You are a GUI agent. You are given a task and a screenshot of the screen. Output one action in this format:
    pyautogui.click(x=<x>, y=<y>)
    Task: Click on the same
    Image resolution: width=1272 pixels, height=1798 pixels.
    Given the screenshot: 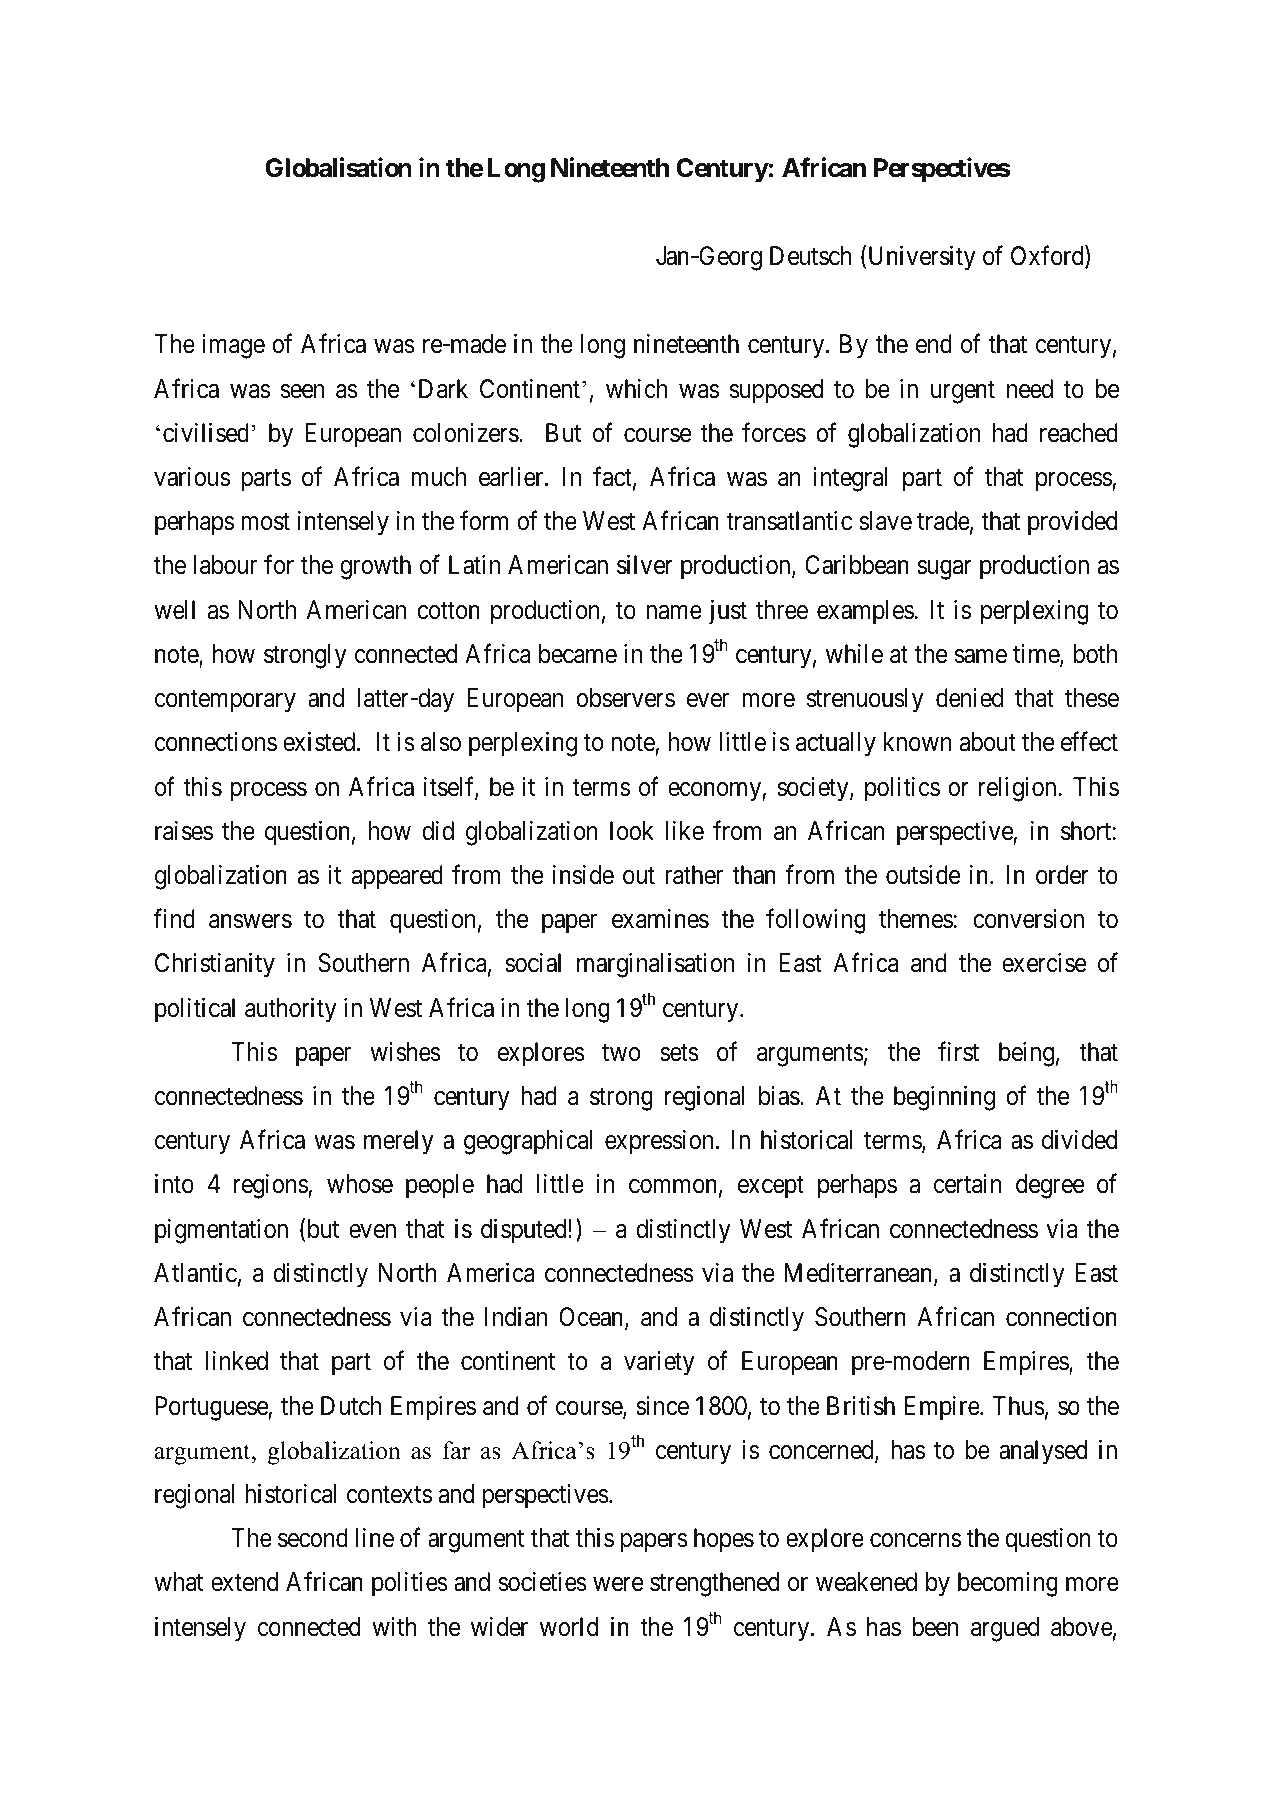 What is the action you would take?
    pyautogui.click(x=981, y=656)
